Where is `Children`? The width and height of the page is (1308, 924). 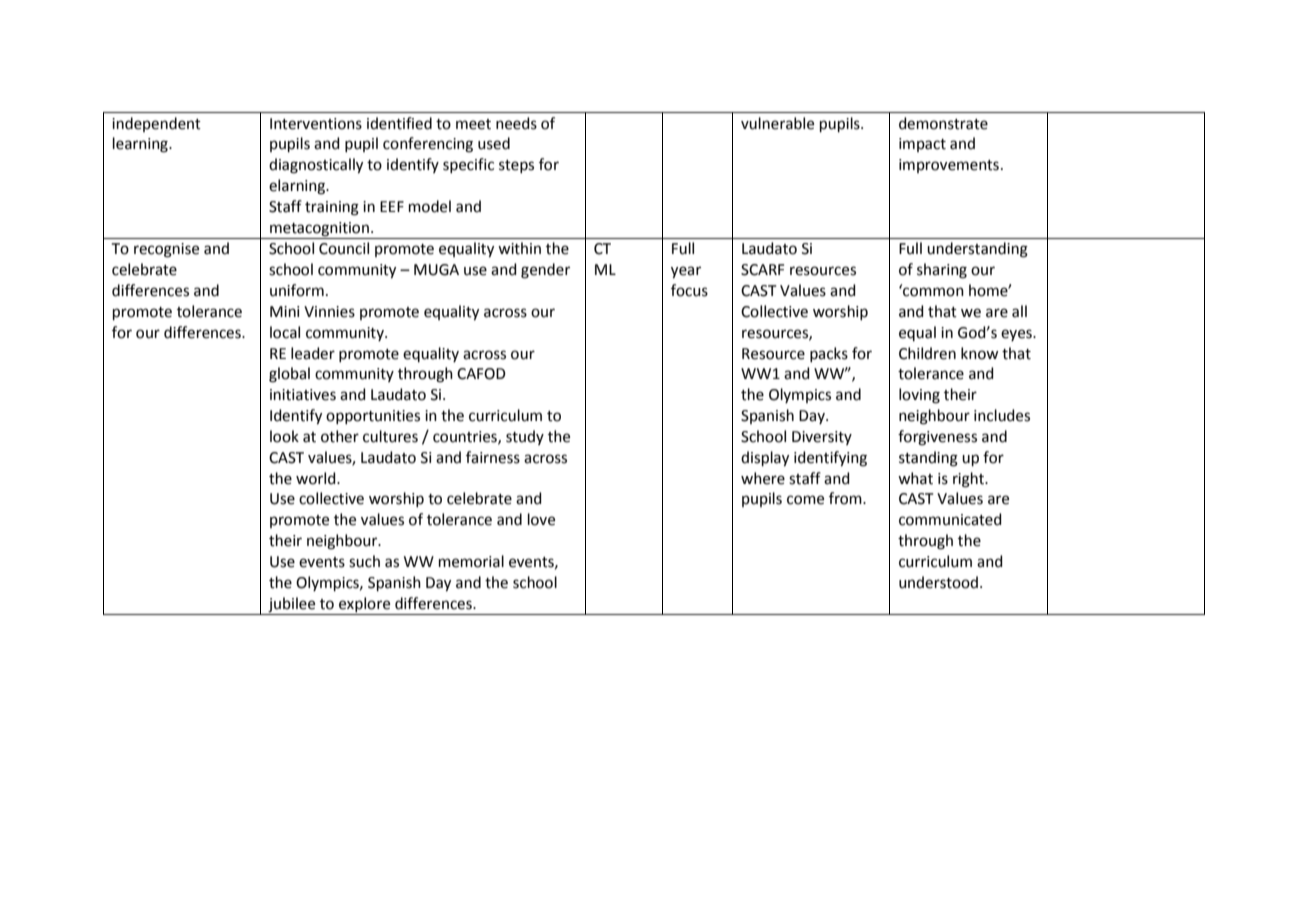
Children is located at coordinates (927, 353).
